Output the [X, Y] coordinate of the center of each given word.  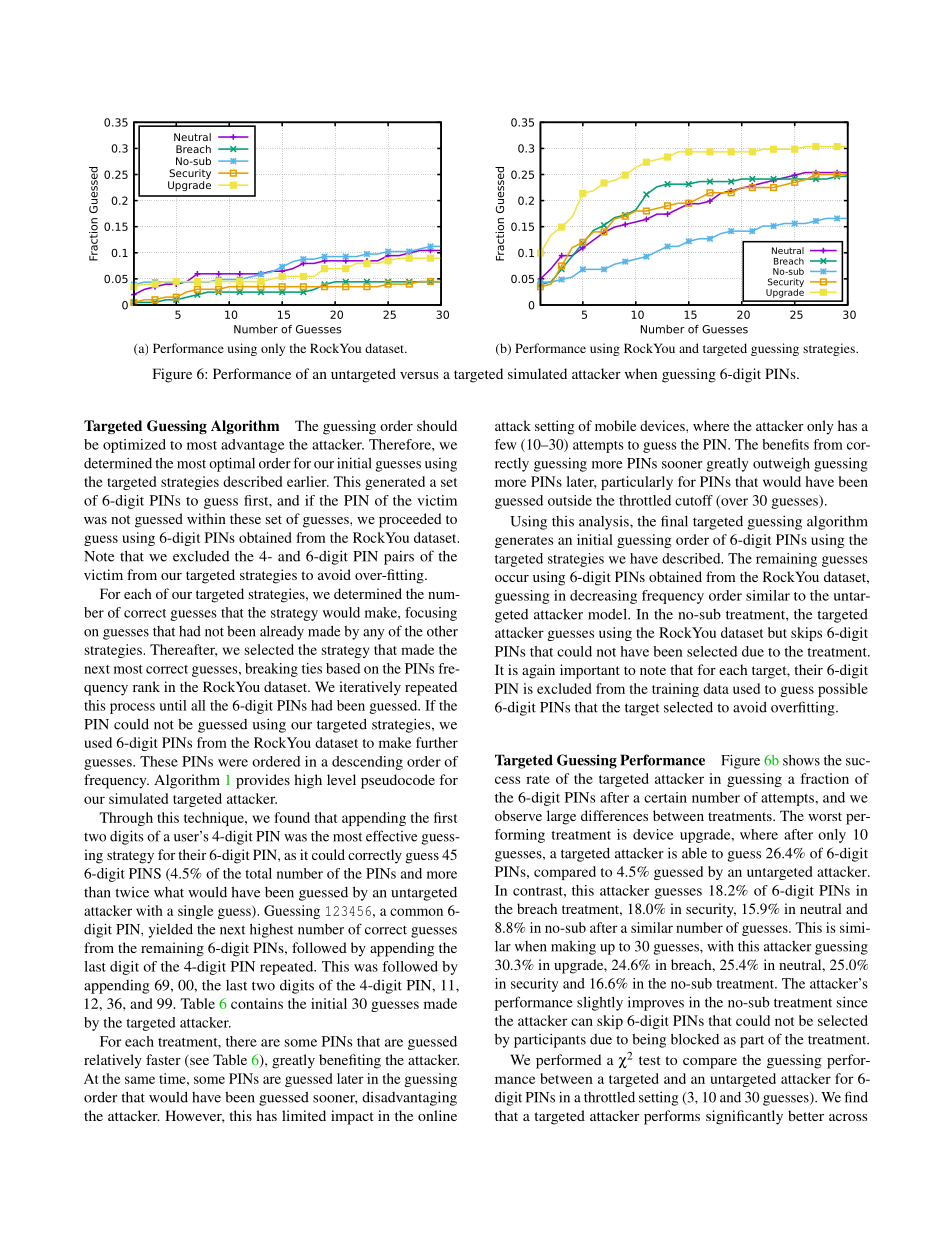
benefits [785, 444]
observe [518, 815]
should [437, 425]
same [140, 1080]
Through [126, 819]
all [198, 705]
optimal [232, 464]
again [538, 671]
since [852, 1002]
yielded [170, 930]
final [674, 521]
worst [825, 816]
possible [843, 690]
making [573, 948]
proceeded [410, 520]
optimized [134, 446]
